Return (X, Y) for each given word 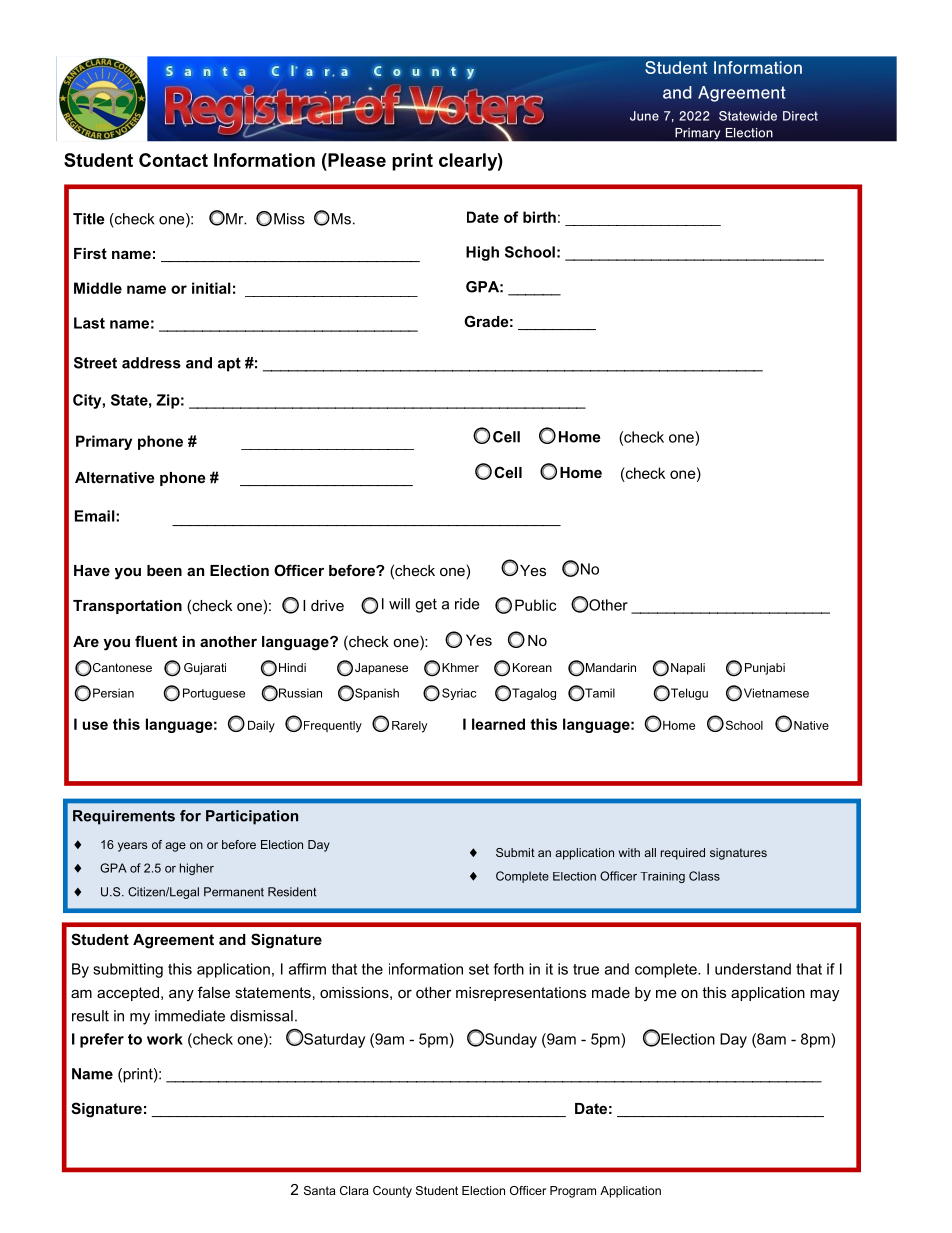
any (181, 996)
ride (467, 604)
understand (753, 969)
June (644, 116)
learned (498, 724)
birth (539, 217)
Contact (173, 160)
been (164, 570)
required (683, 854)
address (151, 363)
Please (356, 160)
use (95, 725)
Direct (800, 116)
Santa (320, 1190)
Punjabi (765, 669)
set (479, 969)
